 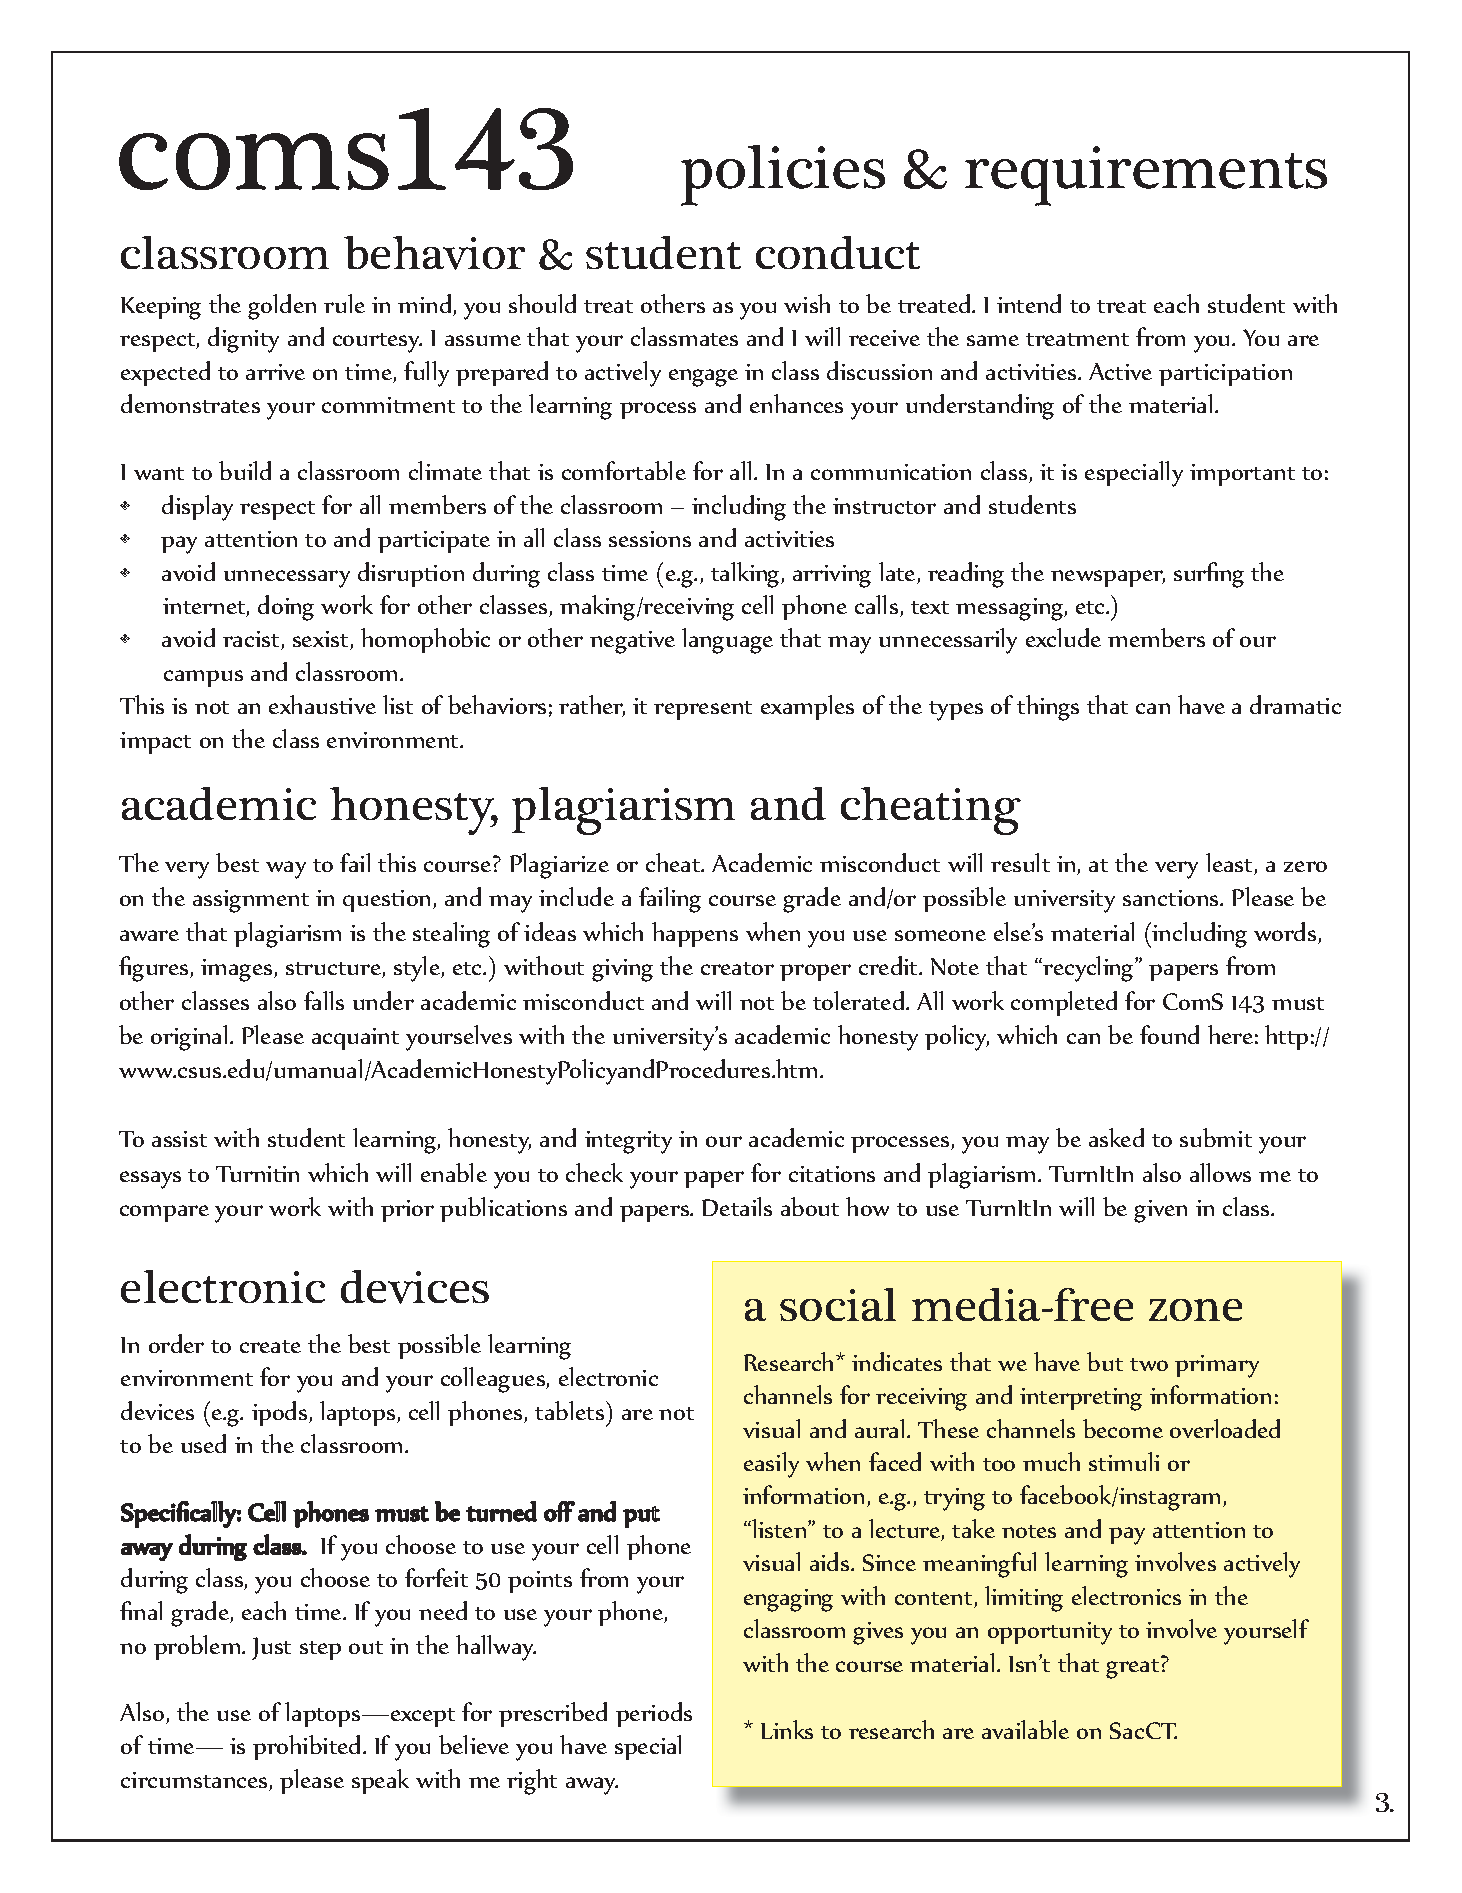 What do you see at coordinates (783, 175) in the page?
I see `policies` at bounding box center [783, 175].
